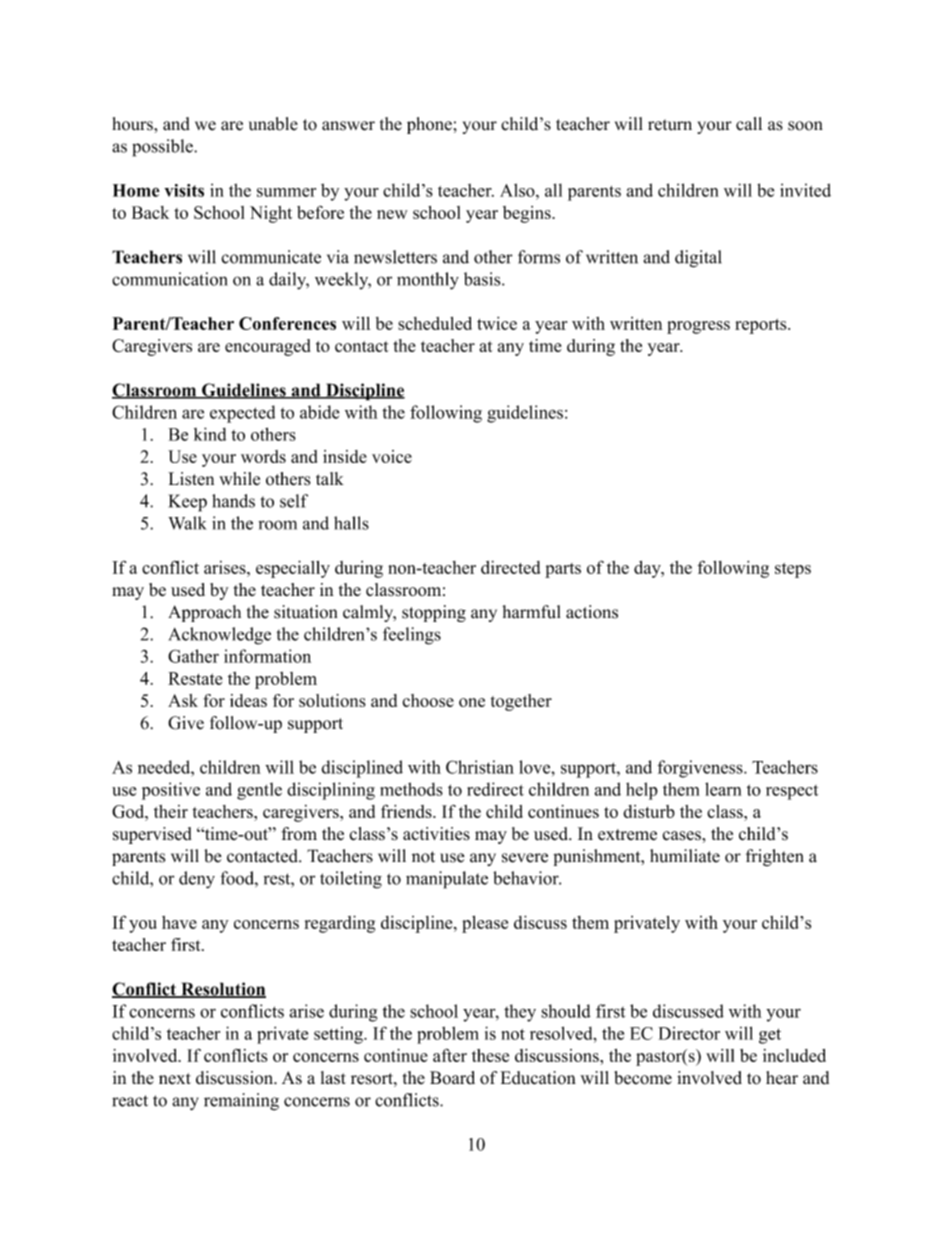 This screenshot has height=1233, width=952. Describe the element at coordinates (175, 1079) in the screenshot. I see `next` at that location.
